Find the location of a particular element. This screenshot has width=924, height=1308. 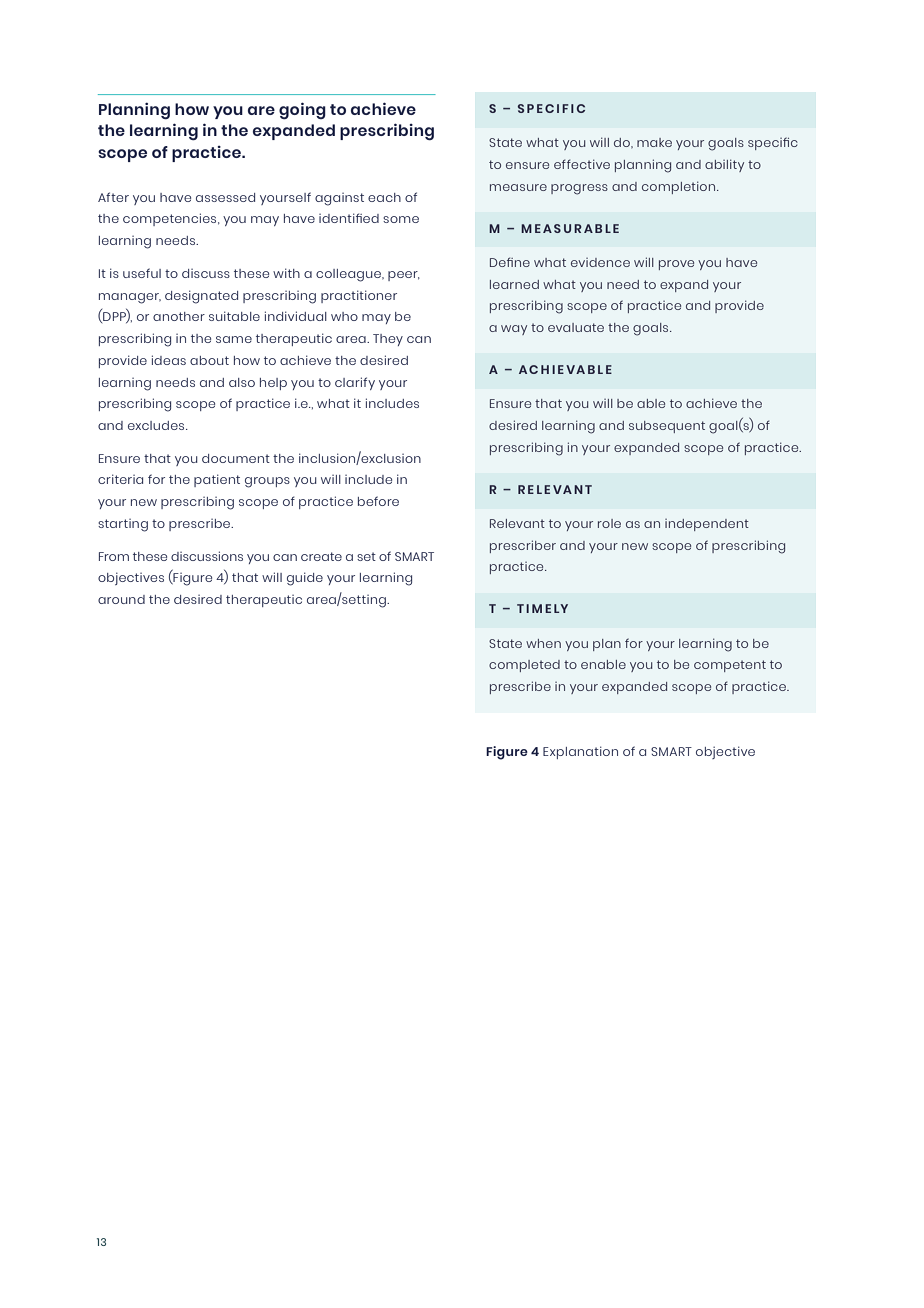

subsequent is located at coordinates (667, 427).
